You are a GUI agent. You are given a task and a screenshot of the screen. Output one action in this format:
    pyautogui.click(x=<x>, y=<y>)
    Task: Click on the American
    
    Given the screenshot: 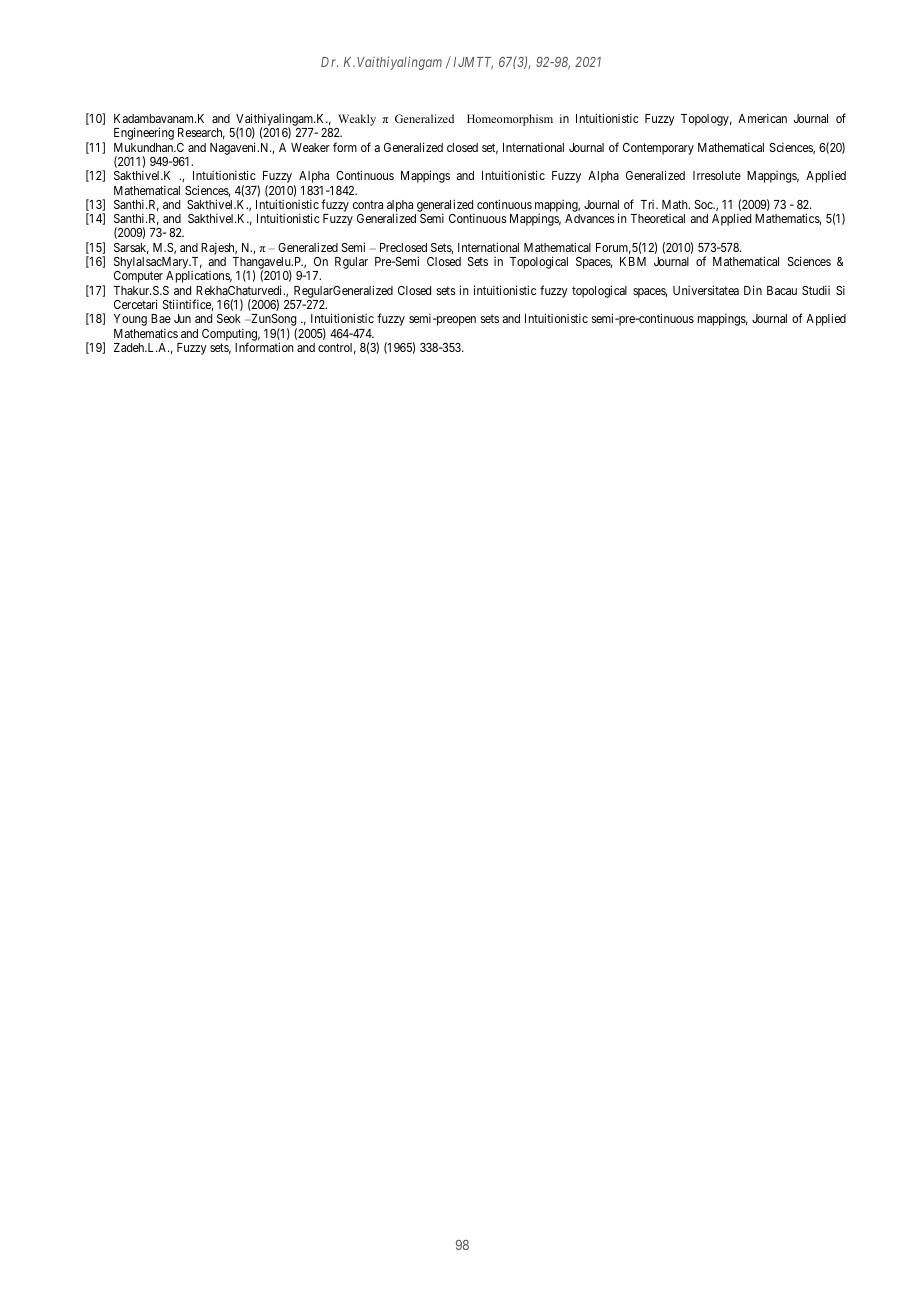 What is the action you would take?
    pyautogui.click(x=762, y=118)
